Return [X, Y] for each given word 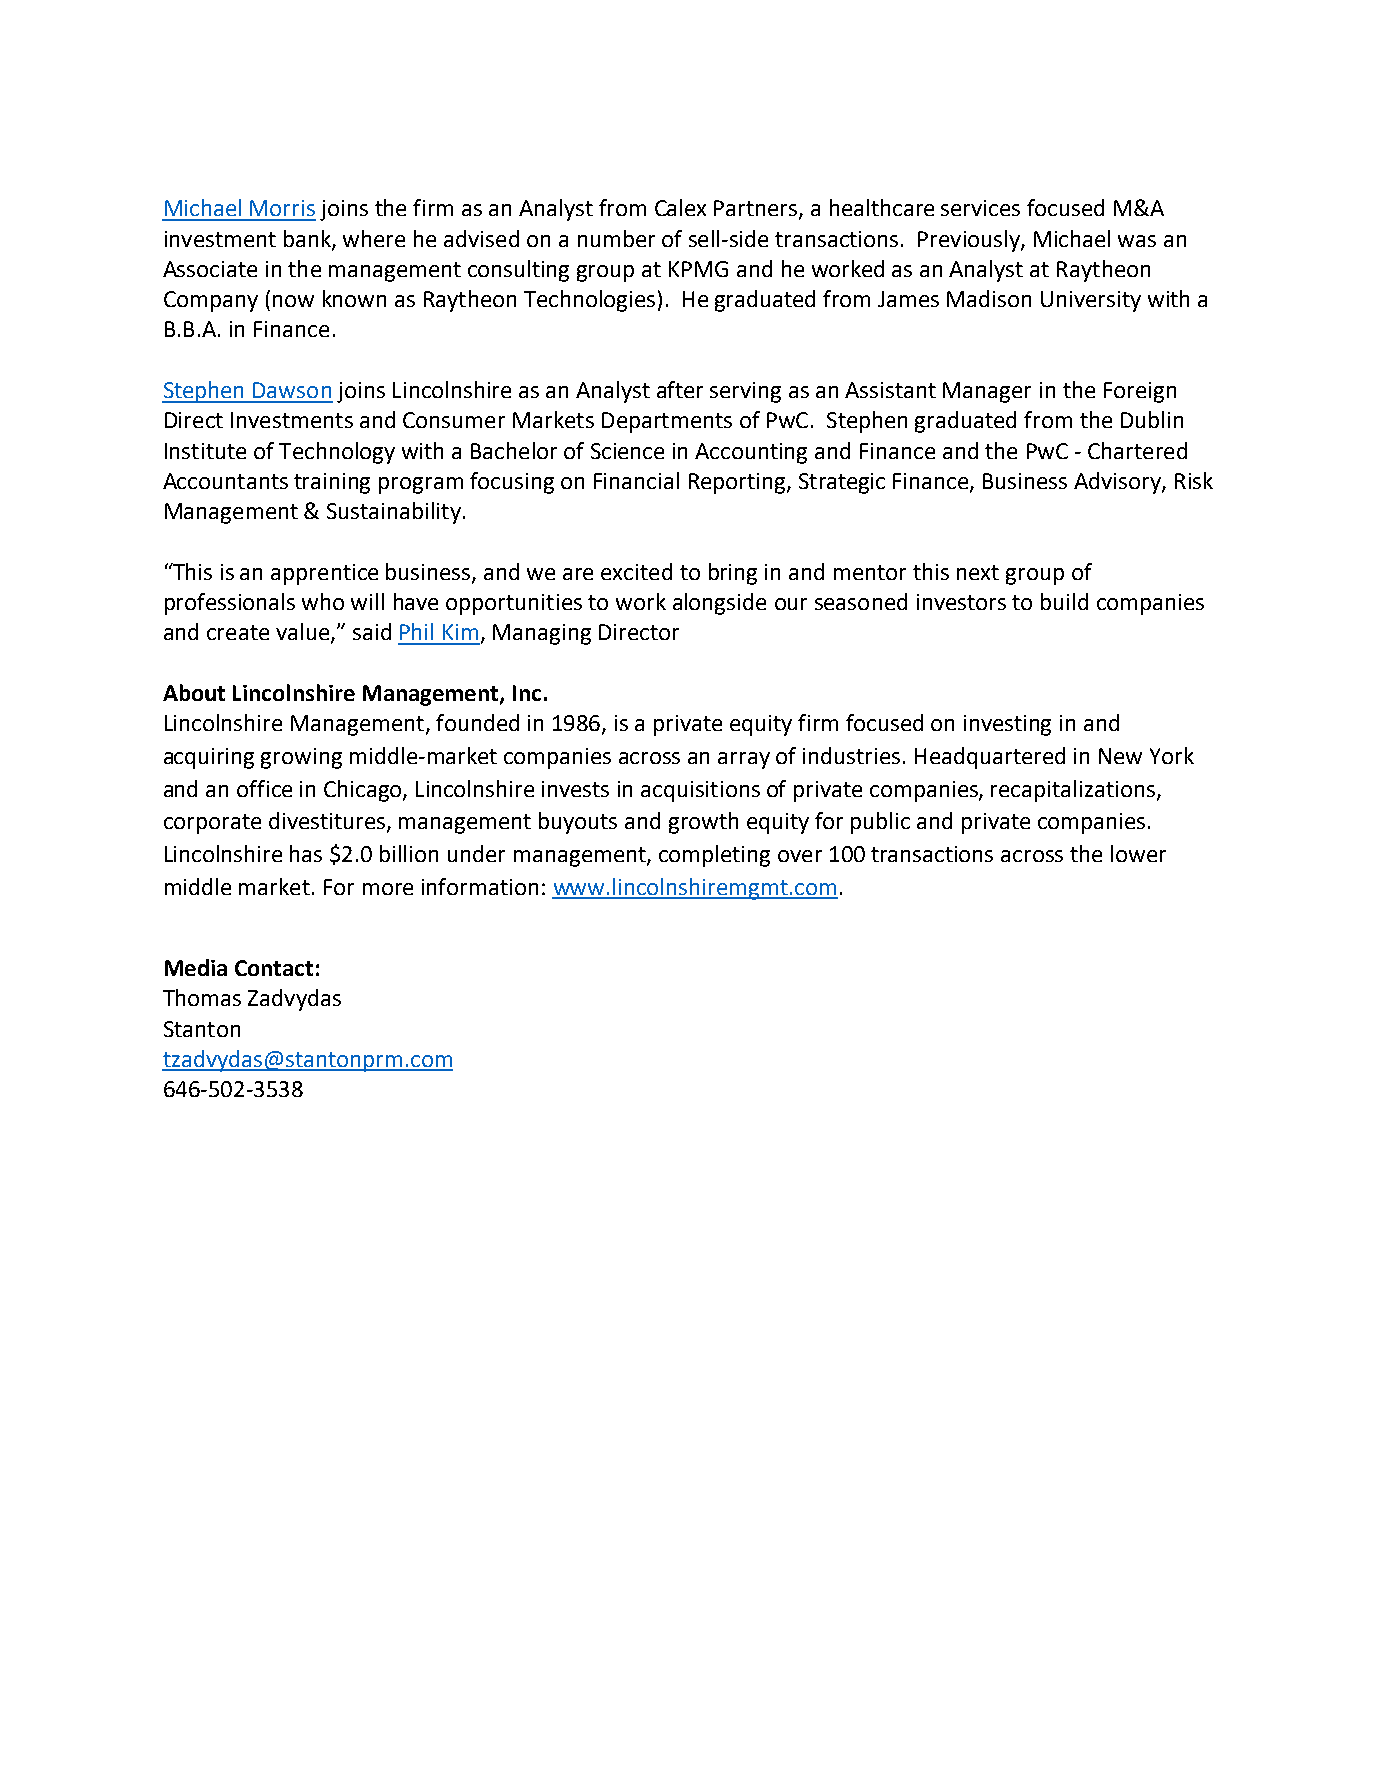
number [616, 238]
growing [301, 758]
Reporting [738, 483]
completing [714, 856]
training [332, 483]
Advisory [1118, 483]
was [1137, 241]
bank [308, 239]
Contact [274, 968]
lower [1138, 853]
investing [1007, 725]
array [744, 760]
